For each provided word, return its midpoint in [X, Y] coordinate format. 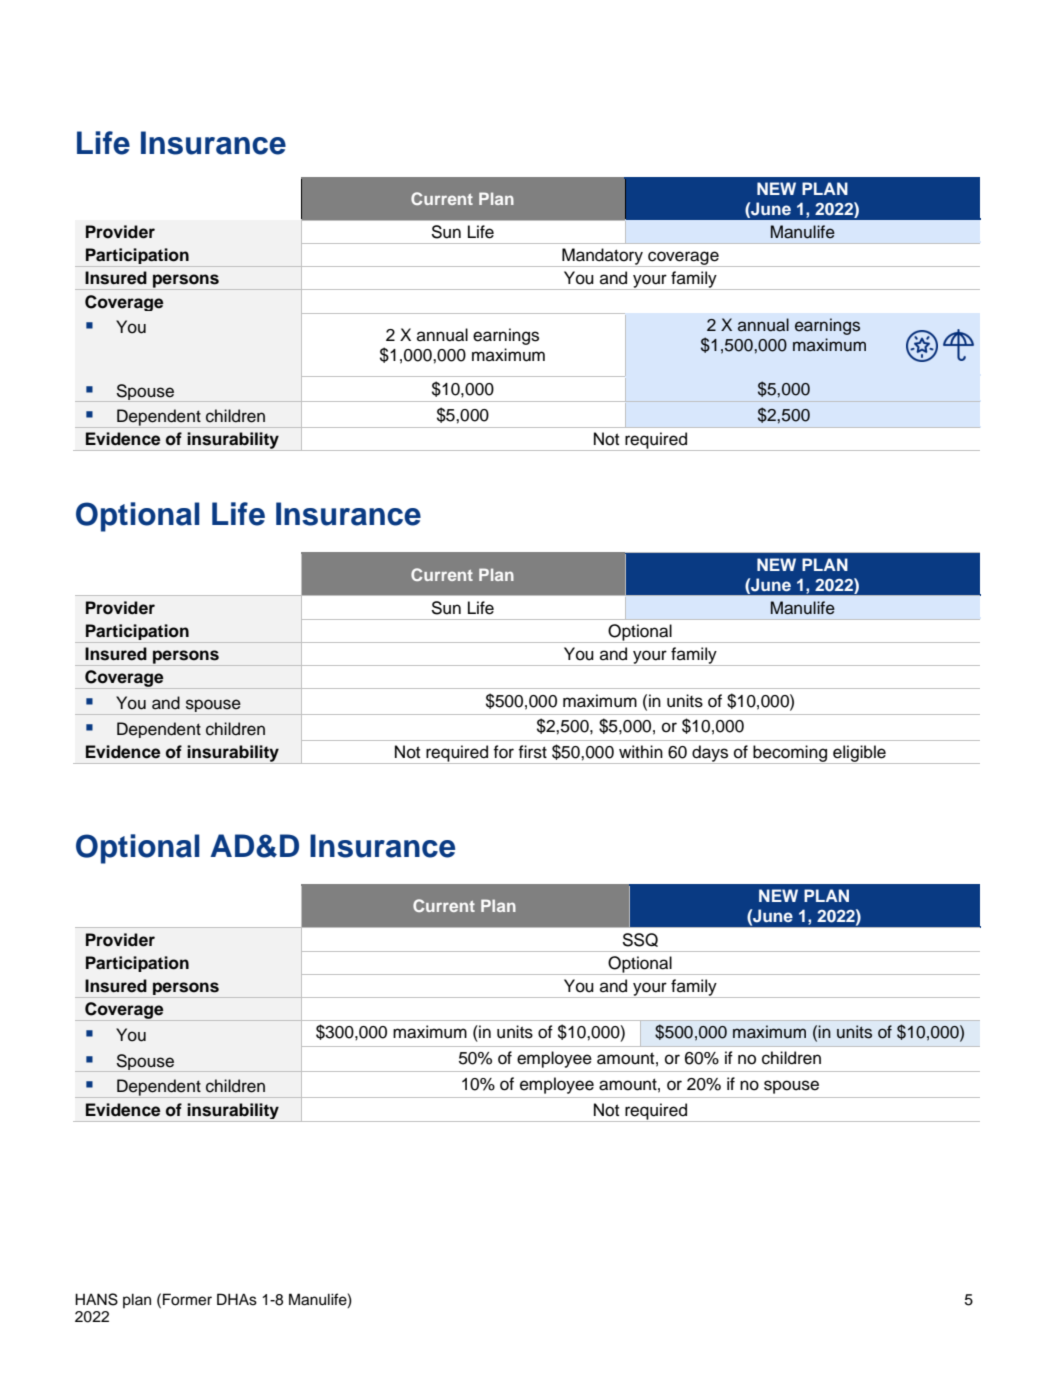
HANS [96, 1299]
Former [187, 1299]
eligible [859, 754]
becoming [790, 754]
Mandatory [602, 257]
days [710, 754]
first [532, 752]
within [641, 751]
